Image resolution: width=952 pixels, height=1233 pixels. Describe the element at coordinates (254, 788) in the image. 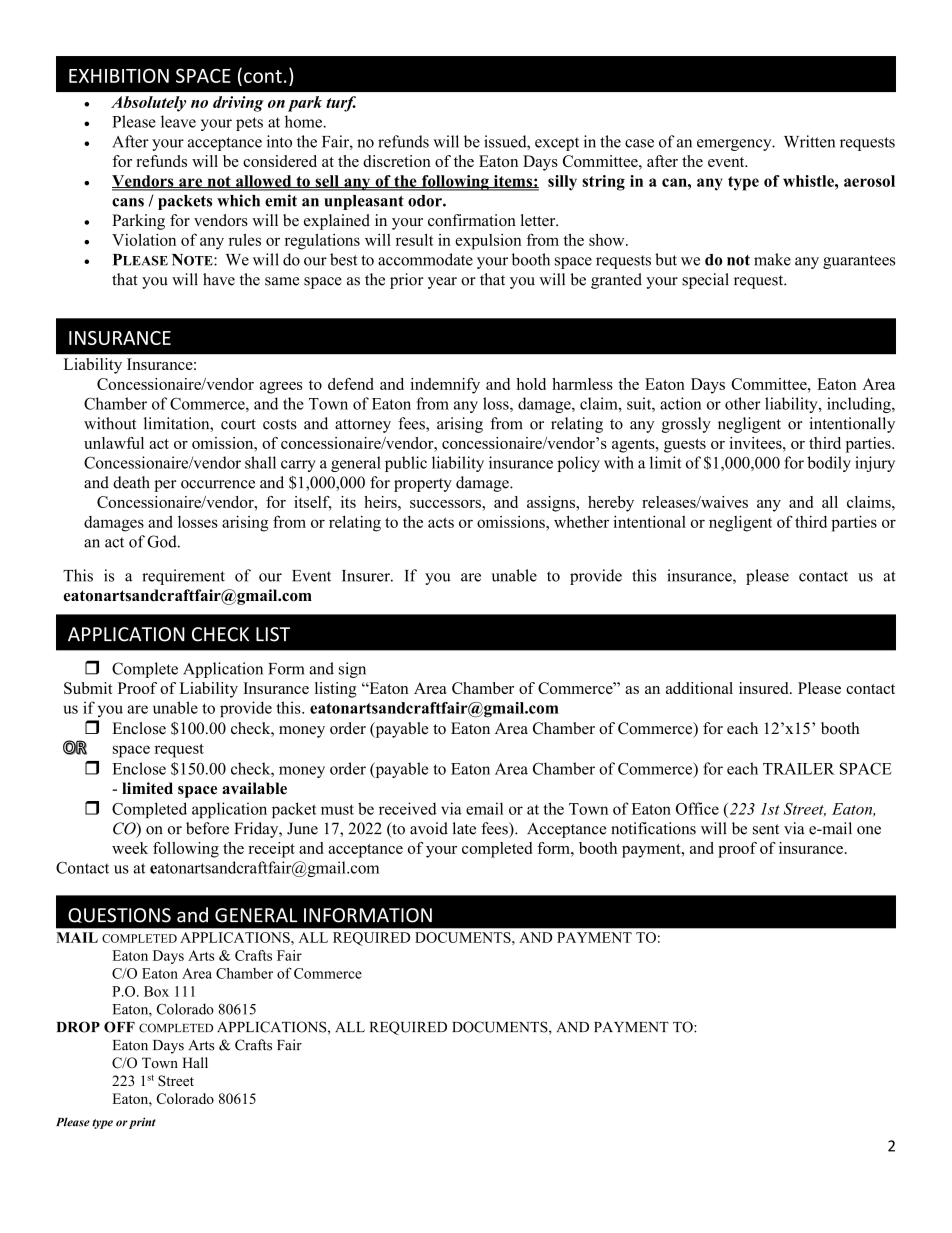

I see `available` at that location.
